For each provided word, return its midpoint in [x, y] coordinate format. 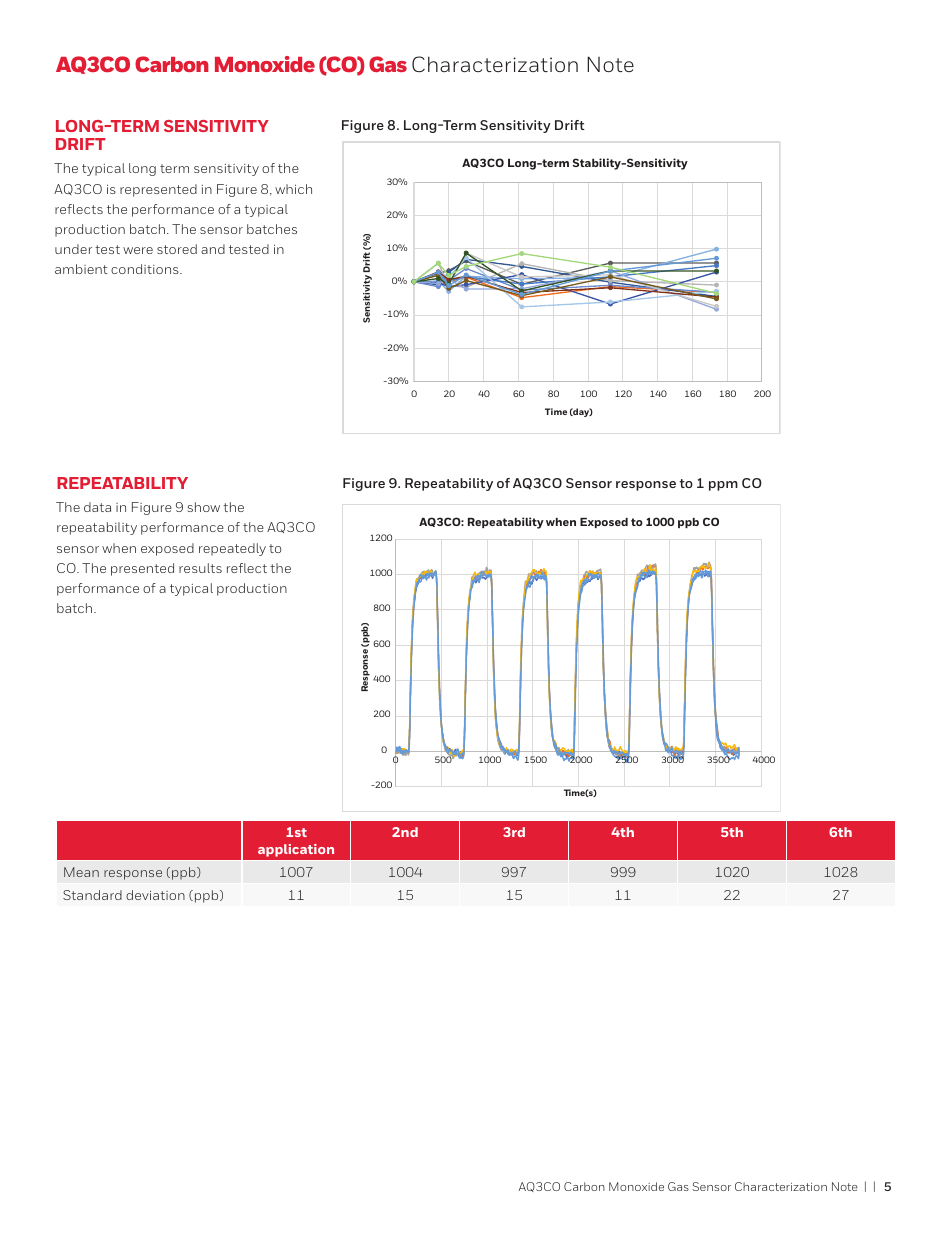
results [200, 568]
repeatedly [232, 549]
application [296, 850]
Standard [92, 895]
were [138, 250]
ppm [723, 486]
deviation [155, 895]
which [293, 189]
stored [177, 249]
